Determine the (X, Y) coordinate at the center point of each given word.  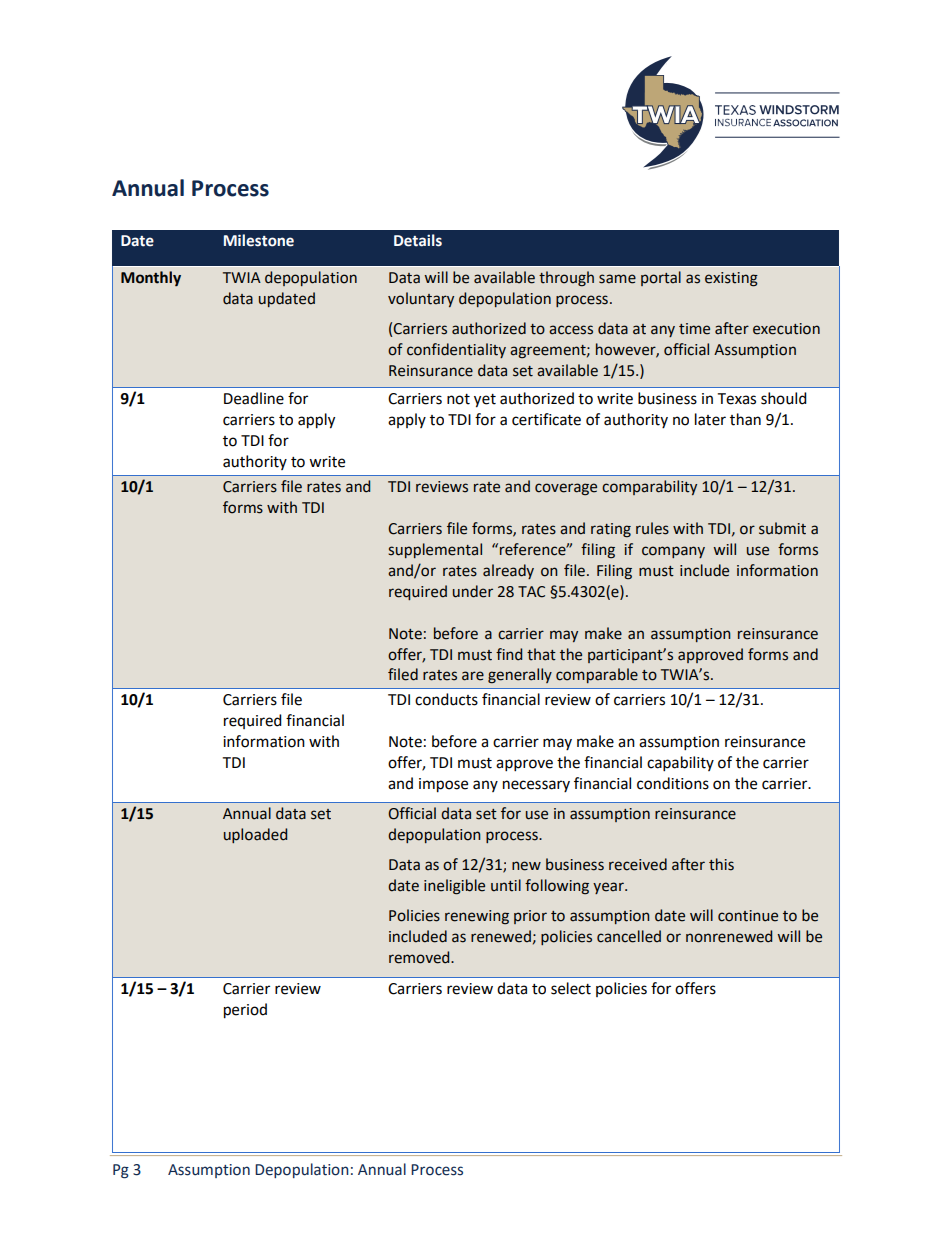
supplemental (435, 550)
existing (731, 279)
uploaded (255, 835)
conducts (446, 699)
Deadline (254, 398)
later (710, 419)
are (473, 676)
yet (485, 401)
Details (418, 240)
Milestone (259, 240)
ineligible (454, 887)
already (508, 571)
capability (680, 764)
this (721, 864)
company (673, 552)
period (245, 1011)
